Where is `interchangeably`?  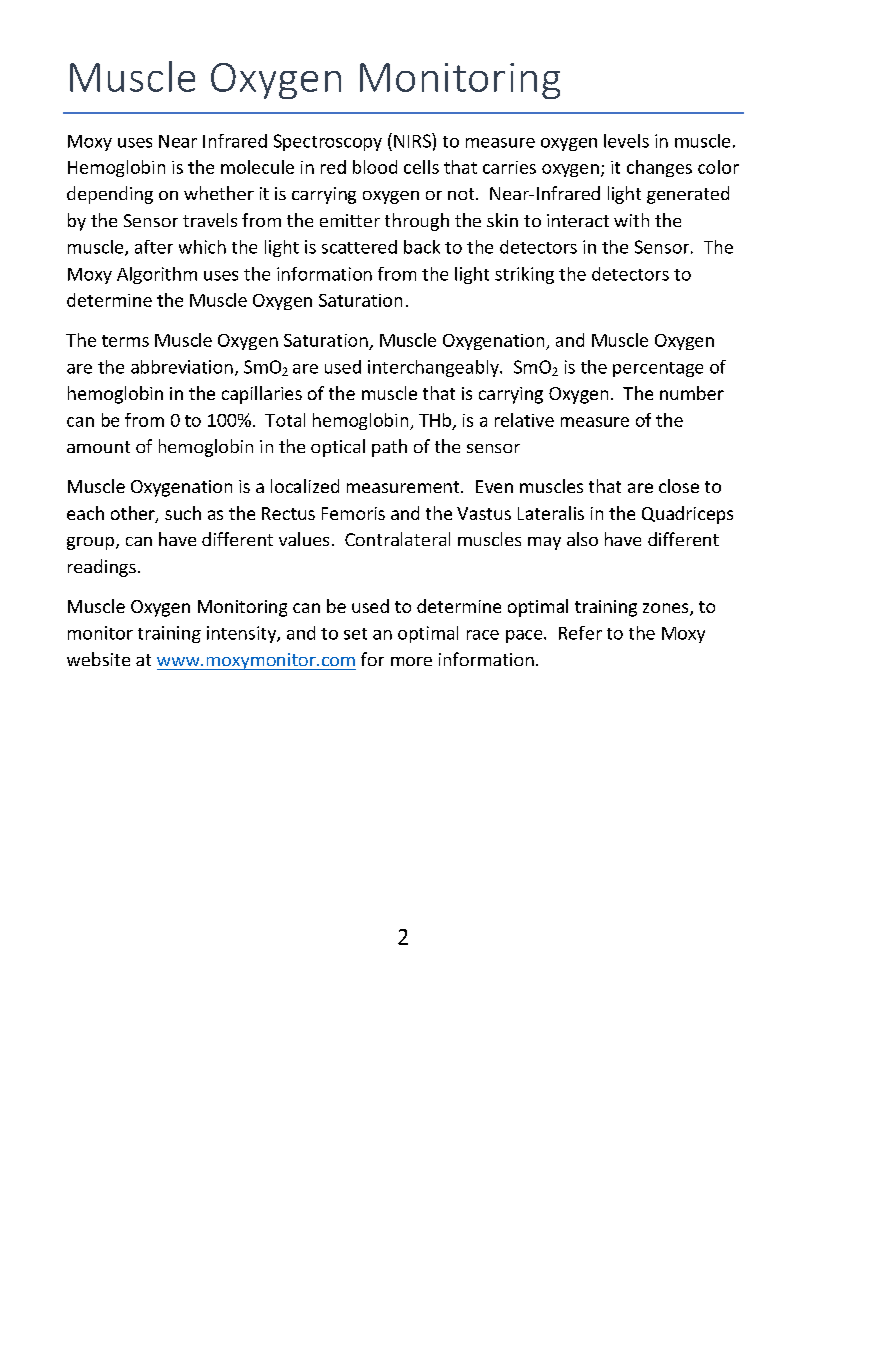 interchangeably is located at coordinates (434, 368).
